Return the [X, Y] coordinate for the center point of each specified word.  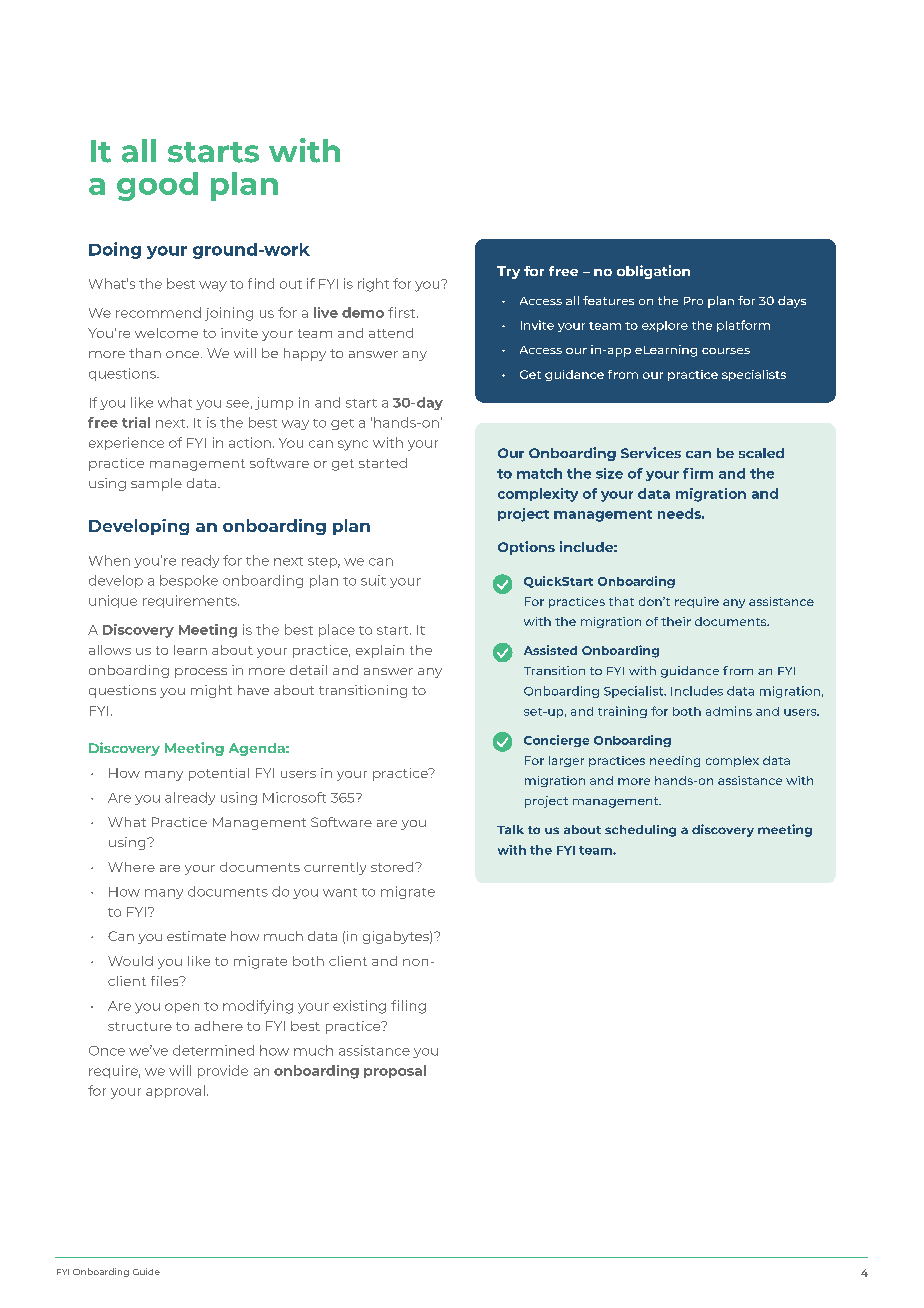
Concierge [556, 741]
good [157, 186]
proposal [395, 1071]
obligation [653, 272]
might [211, 691]
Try [508, 272]
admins [729, 711]
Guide [146, 1271]
